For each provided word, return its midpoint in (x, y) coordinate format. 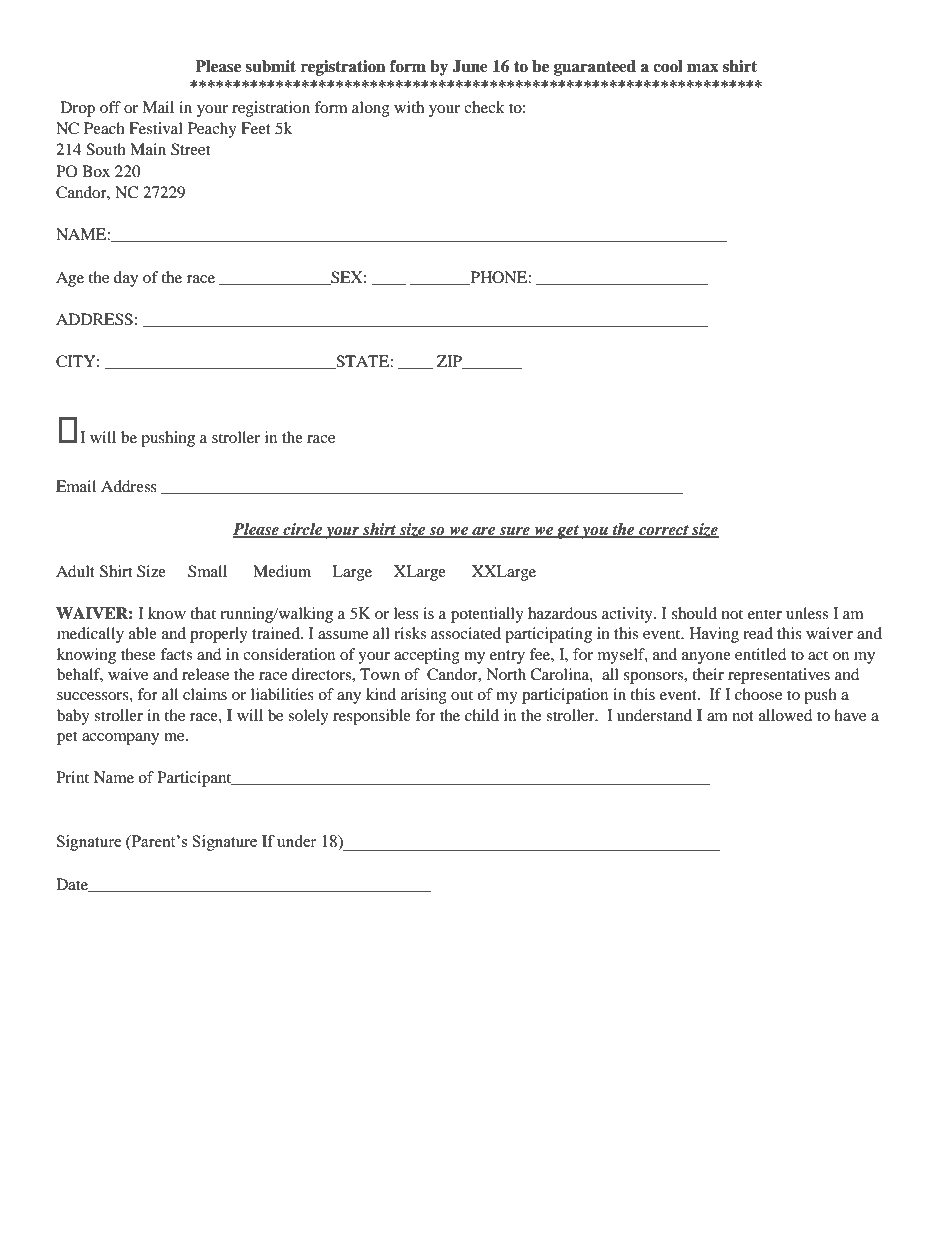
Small (207, 571)
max (703, 68)
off (110, 107)
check (484, 107)
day (126, 279)
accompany (120, 739)
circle (302, 530)
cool (668, 66)
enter (765, 614)
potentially (487, 615)
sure (514, 532)
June (470, 66)
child (482, 715)
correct (664, 531)
